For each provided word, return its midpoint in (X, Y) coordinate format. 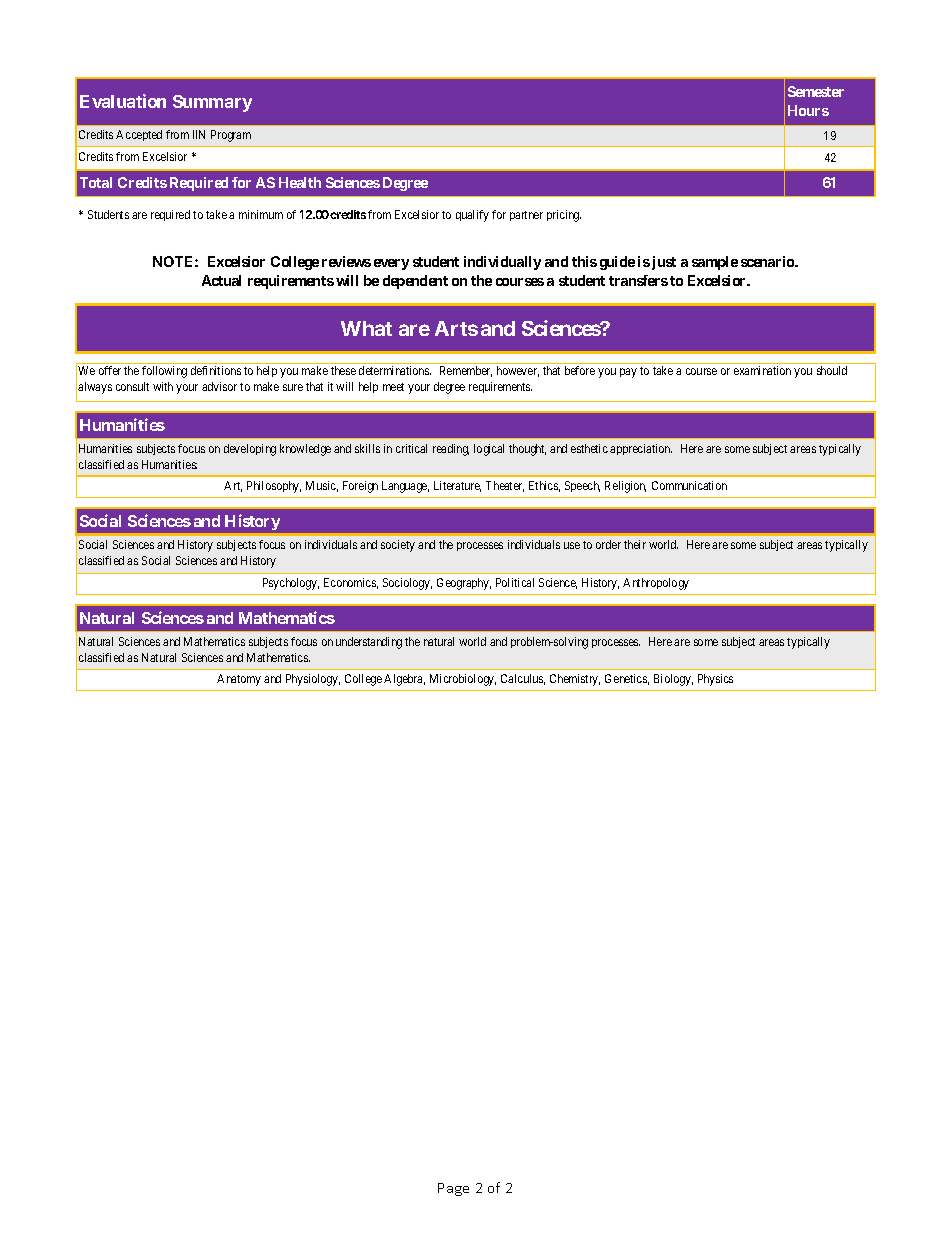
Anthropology (656, 584)
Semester (816, 91)
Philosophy (274, 487)
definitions (216, 370)
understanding (369, 643)
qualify (472, 216)
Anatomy (239, 680)
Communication (689, 485)
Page (453, 1189)
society (398, 546)
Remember (466, 371)
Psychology (291, 584)
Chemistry (575, 680)
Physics (715, 680)
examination (762, 370)
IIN (199, 134)
